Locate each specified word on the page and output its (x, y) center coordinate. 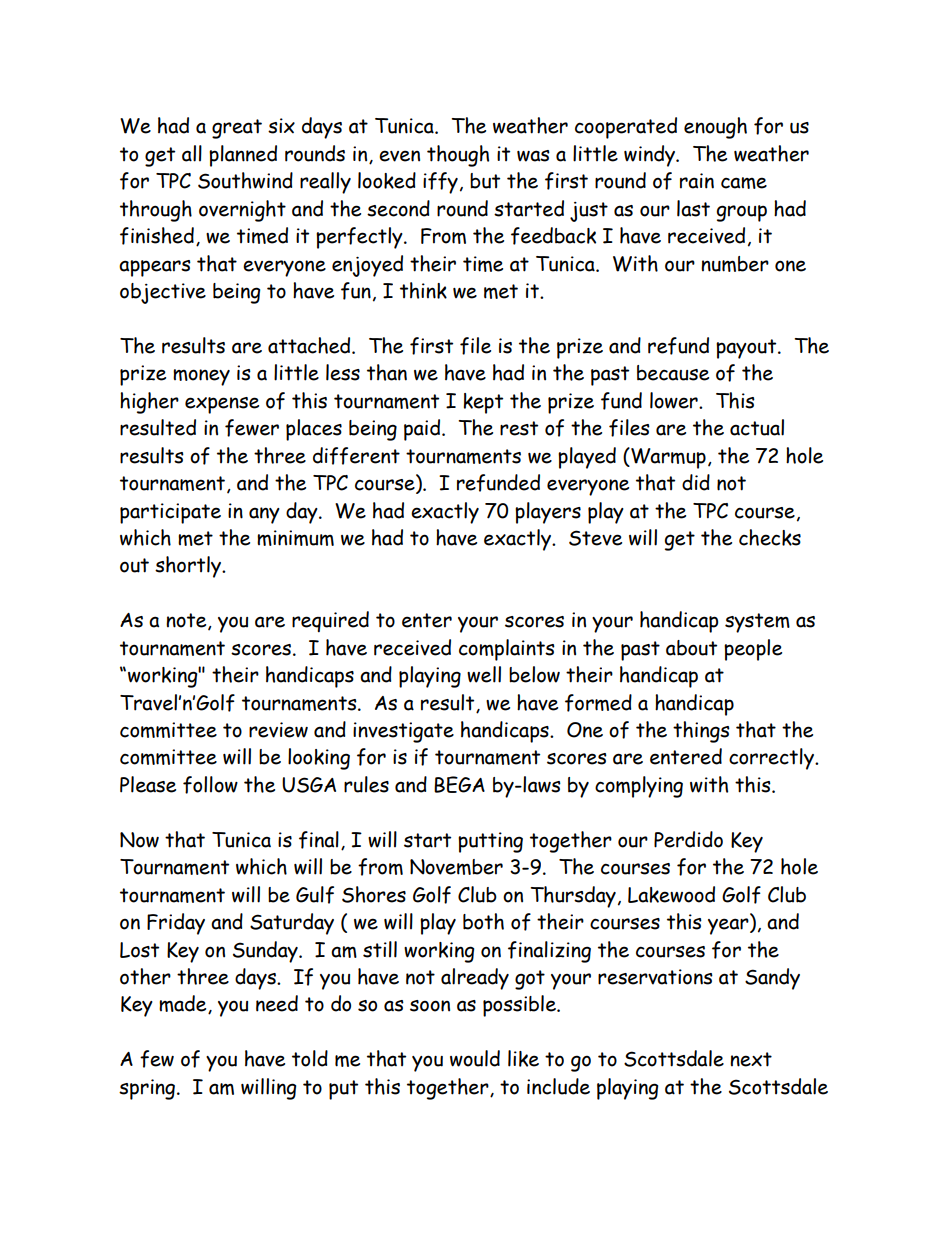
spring (147, 1089)
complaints (507, 650)
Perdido (688, 839)
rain (697, 181)
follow (210, 785)
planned (243, 156)
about (691, 648)
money (201, 377)
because (673, 373)
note (187, 621)
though (458, 156)
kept (483, 403)
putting (490, 842)
